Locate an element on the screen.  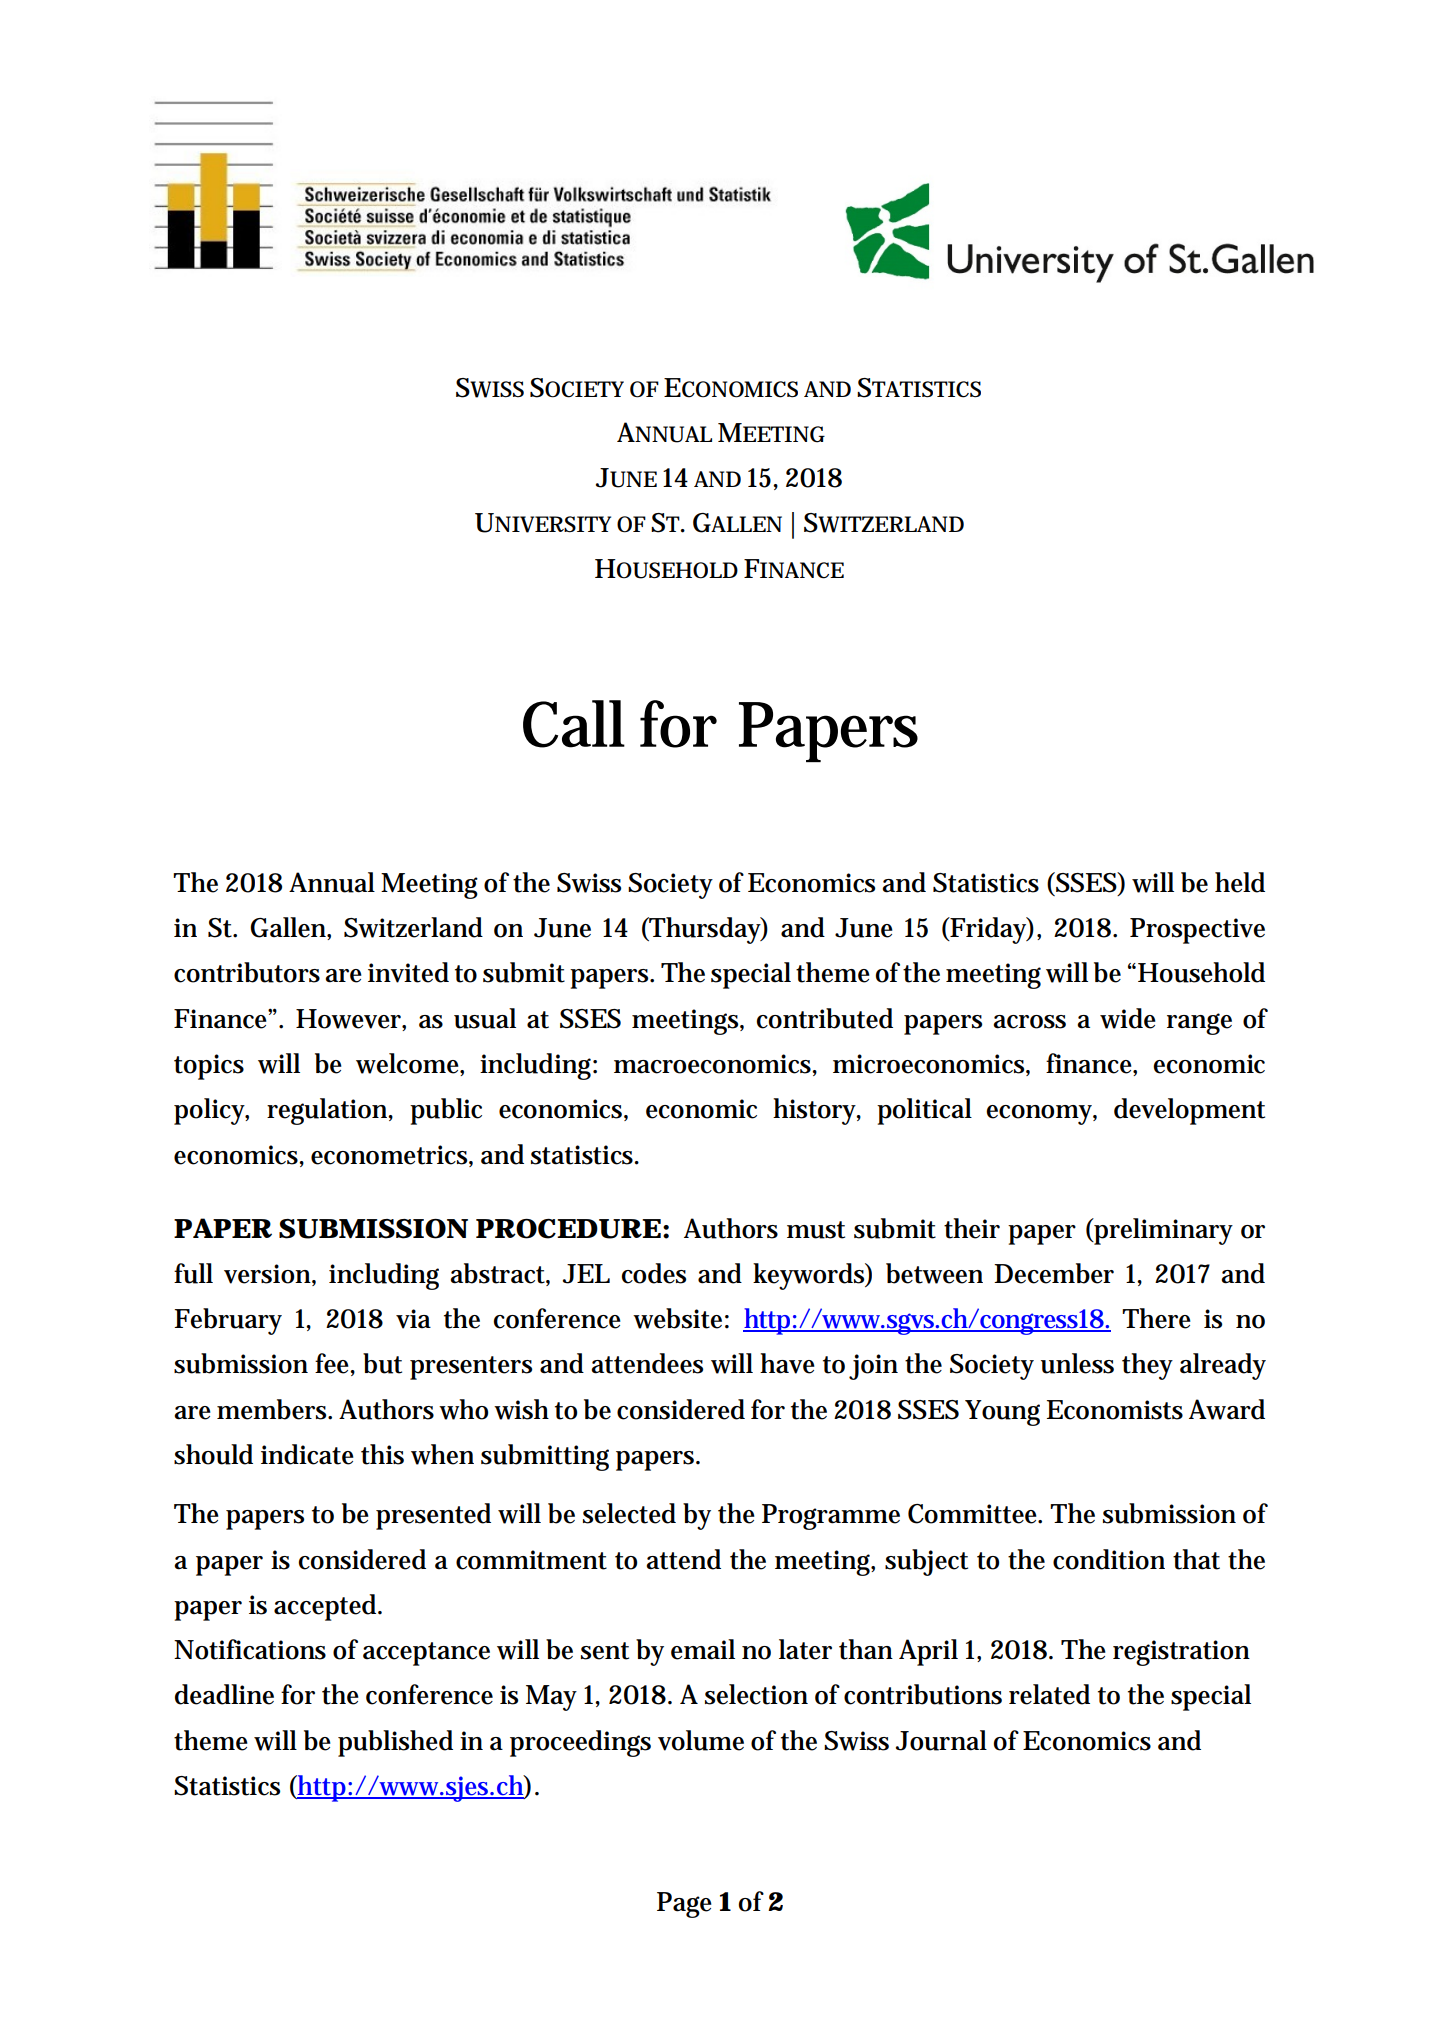
contributed is located at coordinates (824, 1018).
